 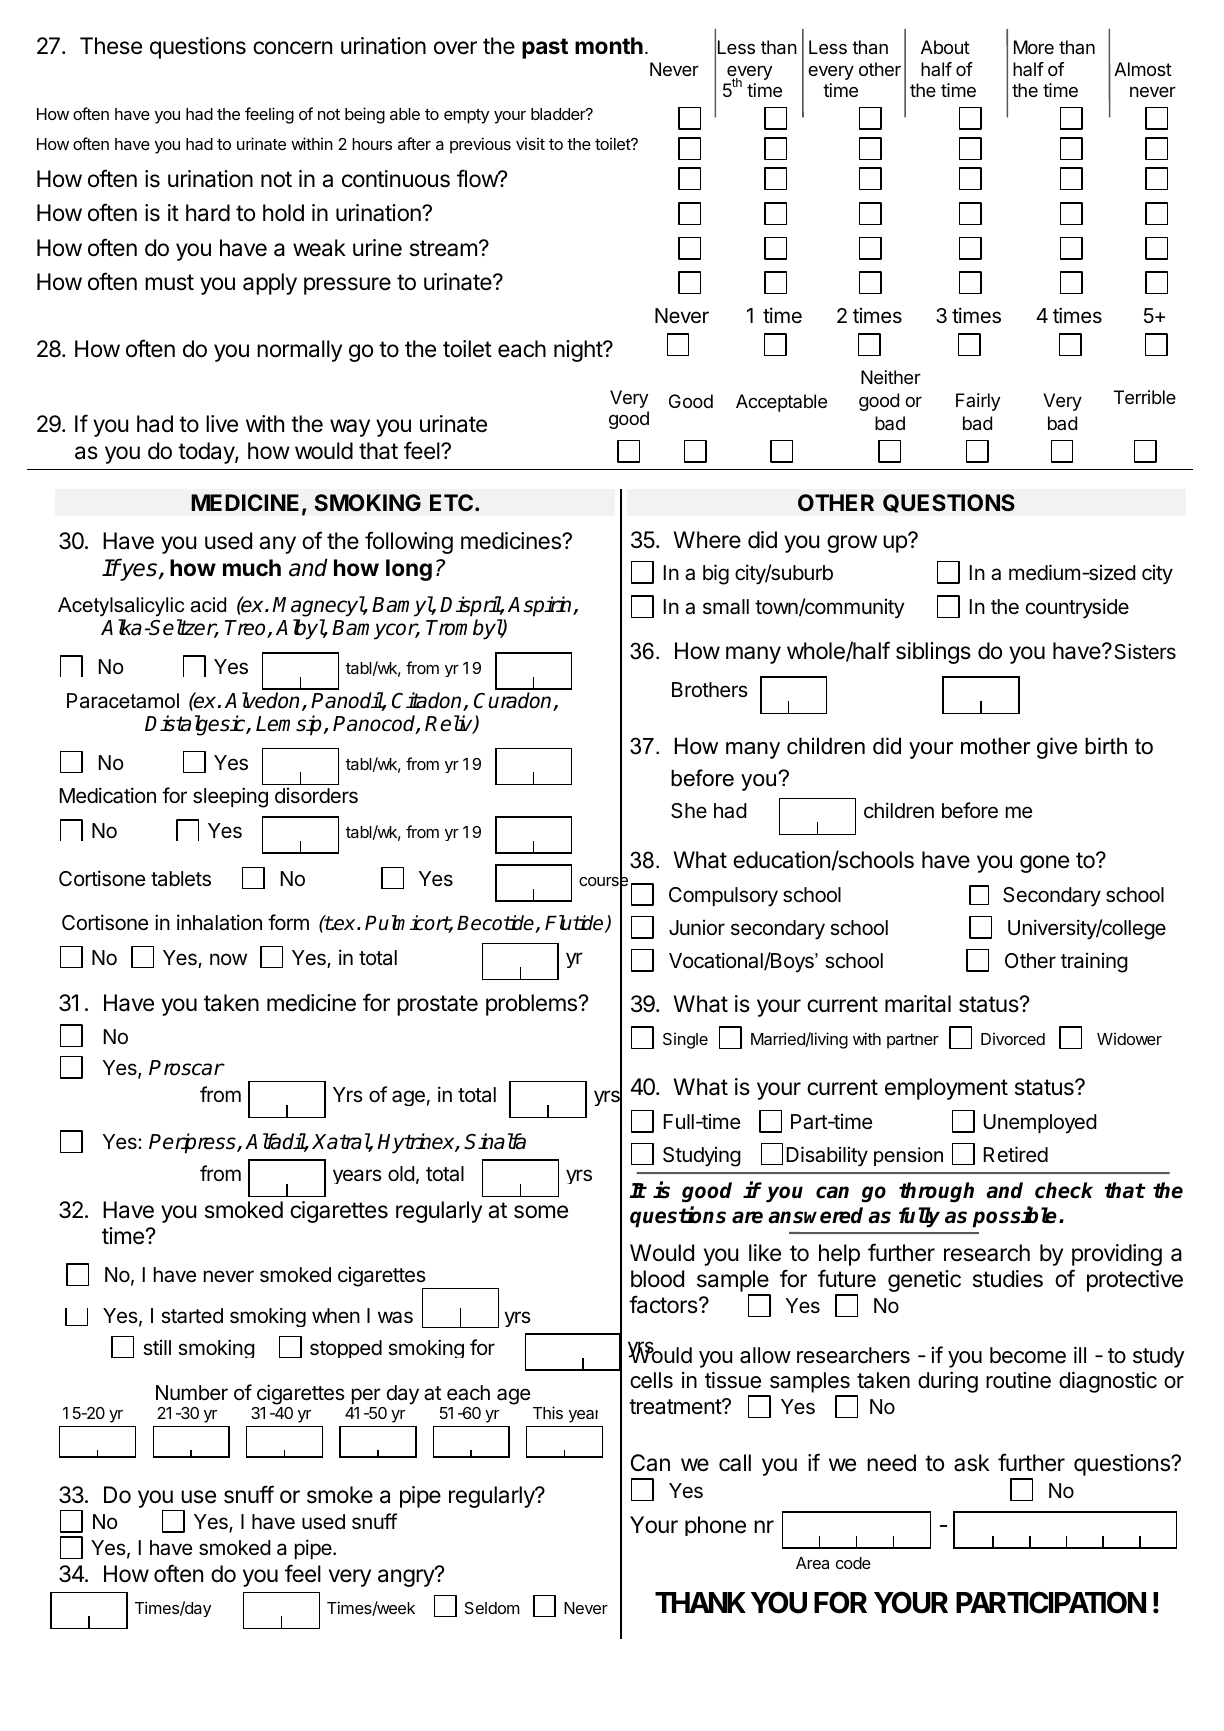 I want to click on live, so click(x=222, y=424).
